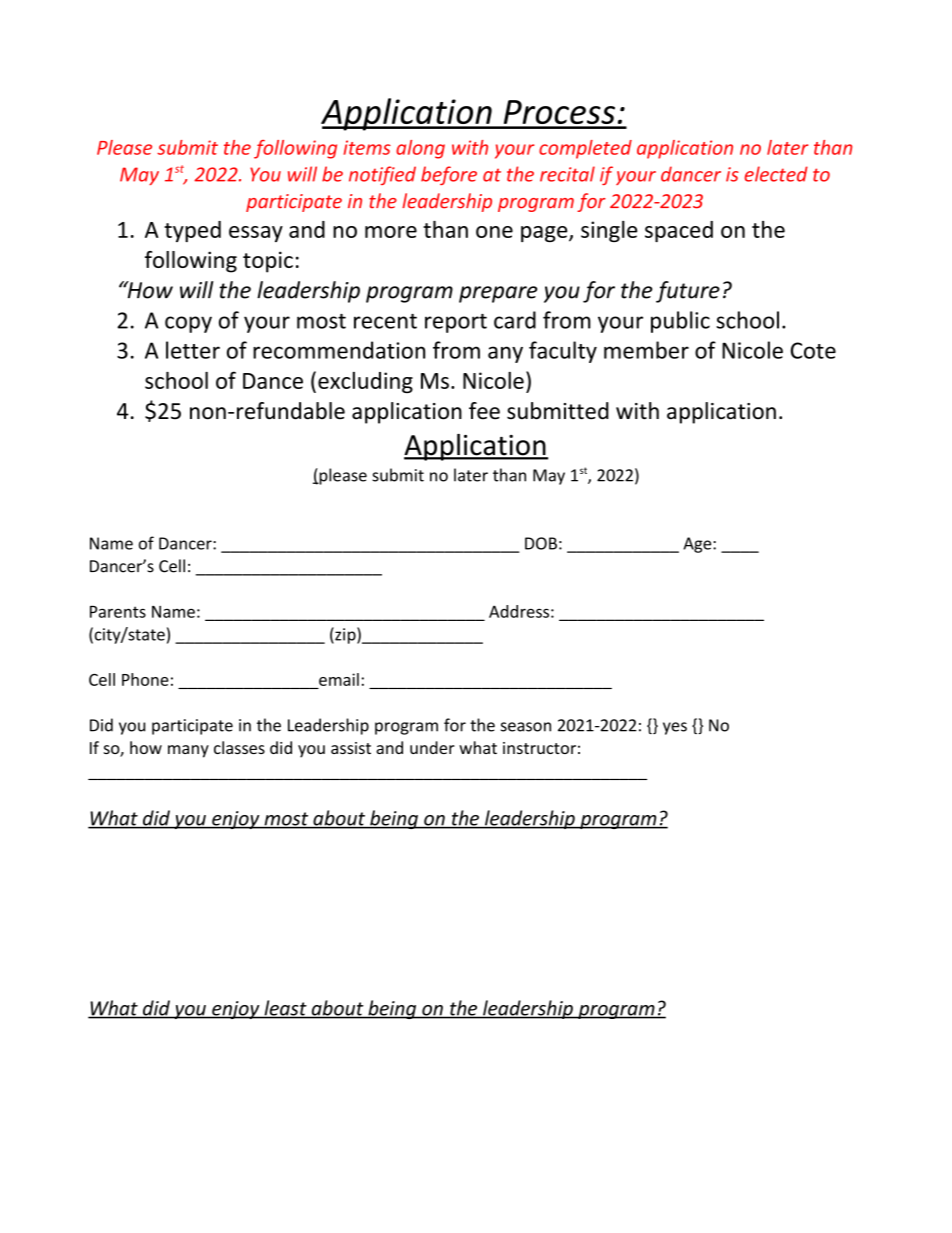 The width and height of the document is (952, 1233). What do you see at coordinates (449, 175) in the document?
I see `before` at bounding box center [449, 175].
